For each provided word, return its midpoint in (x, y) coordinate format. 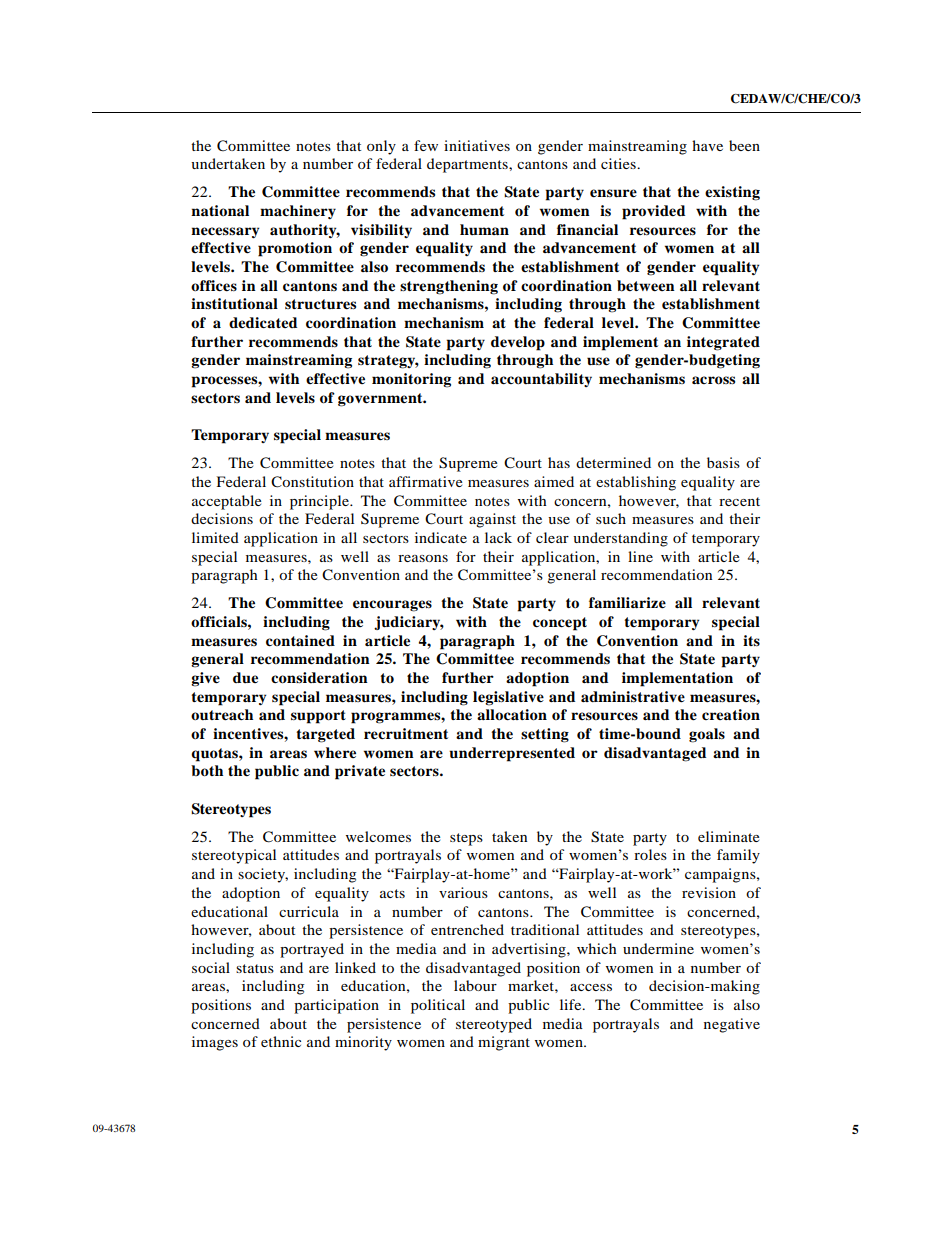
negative (732, 1025)
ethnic (281, 1041)
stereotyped (494, 1025)
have (707, 145)
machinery (298, 212)
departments (468, 165)
